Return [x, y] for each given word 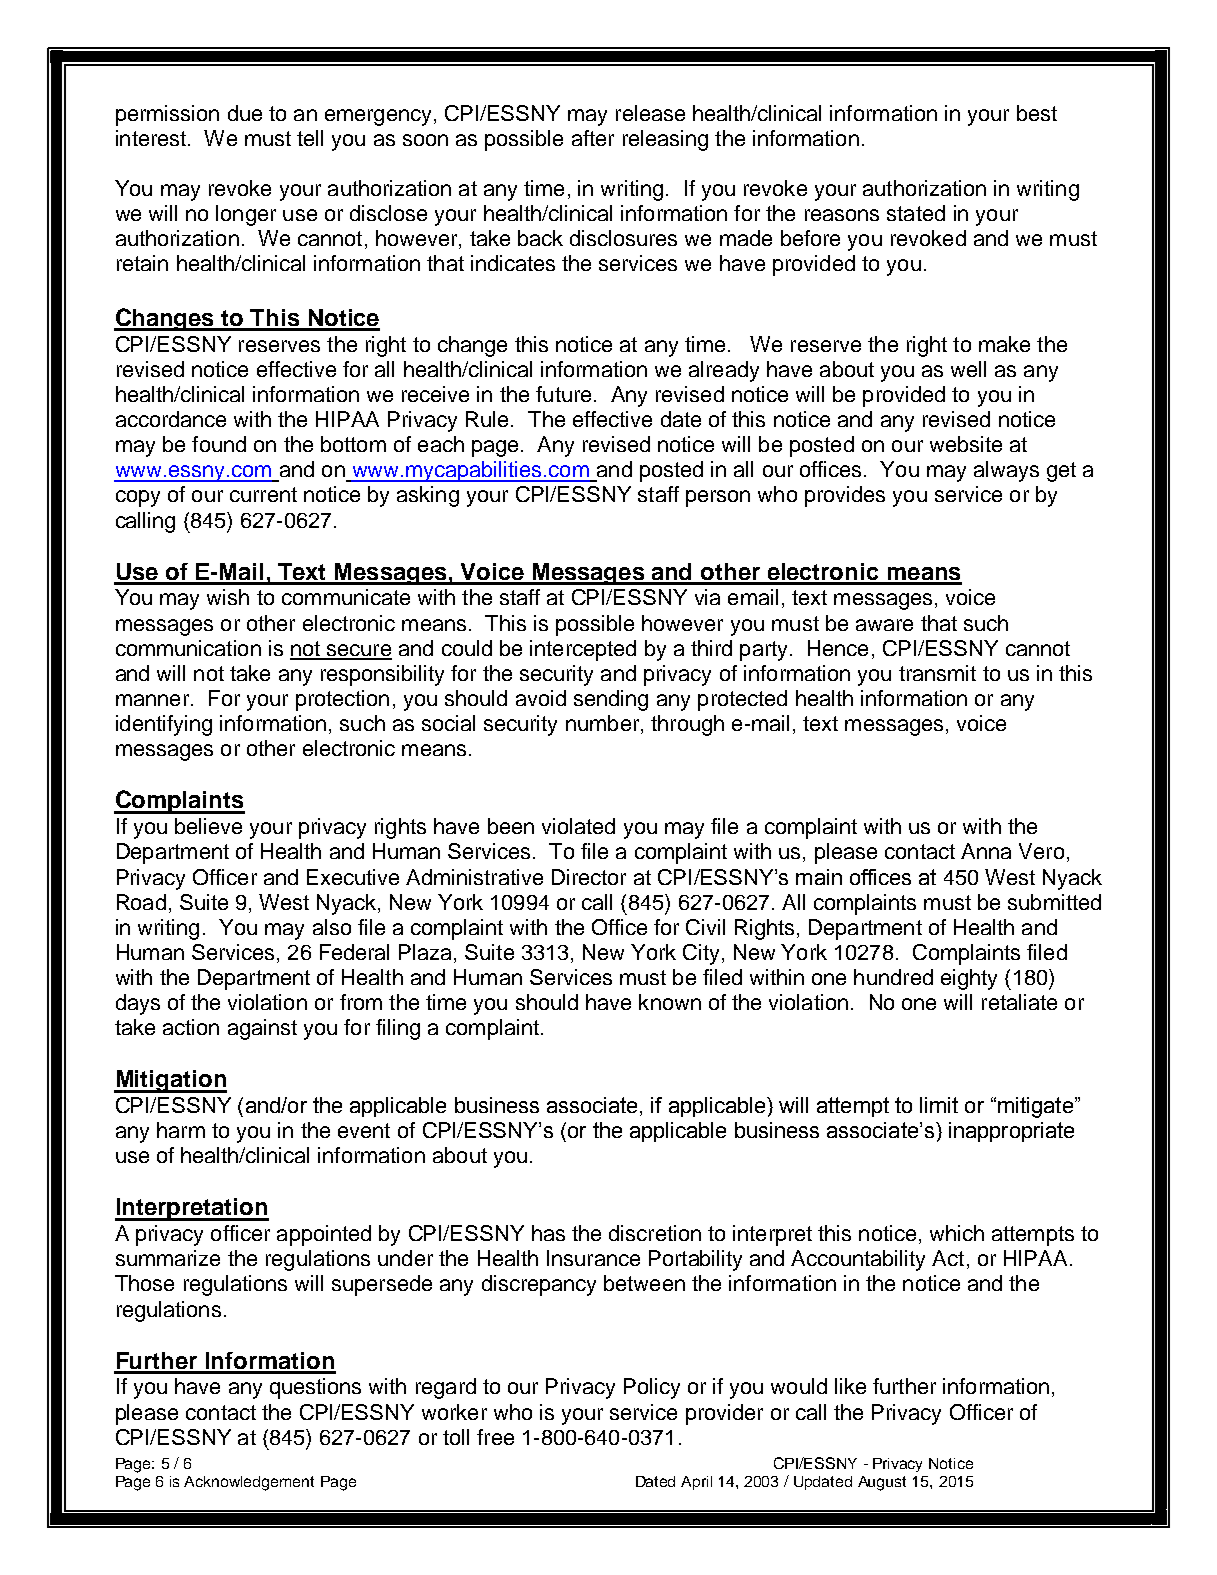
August [882, 1483]
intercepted [583, 650]
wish [228, 597]
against [262, 1029]
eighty [969, 979]
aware [884, 625]
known [670, 1002]
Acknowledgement [249, 1483]
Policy [652, 1388]
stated [916, 213]
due [245, 113]
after [593, 138]
